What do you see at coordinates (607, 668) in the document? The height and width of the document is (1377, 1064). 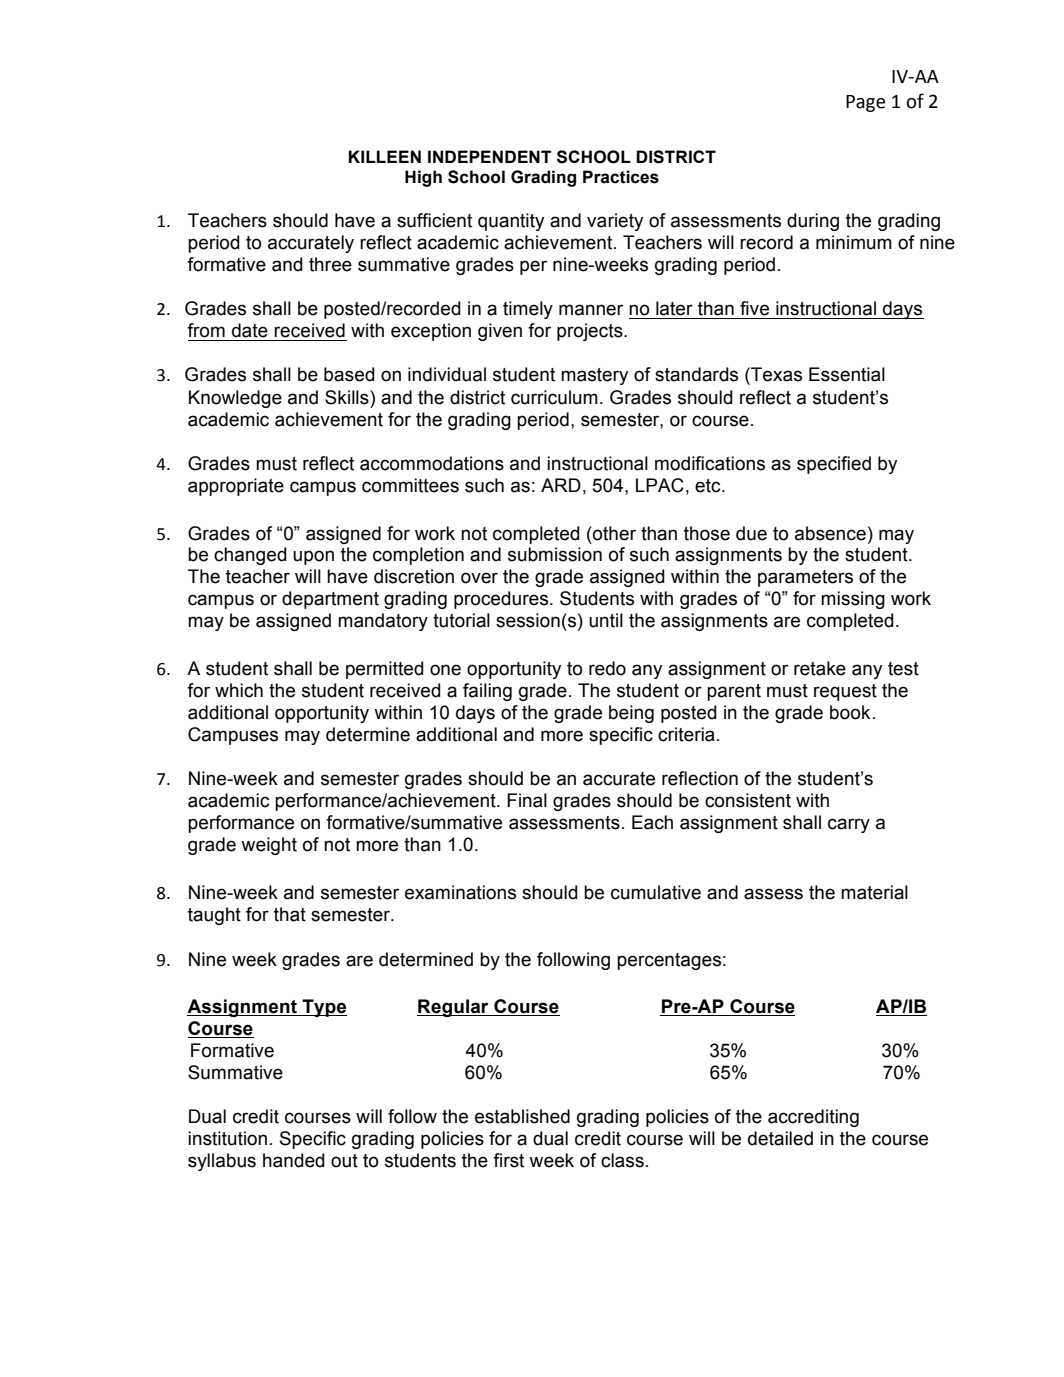 I see `redo` at bounding box center [607, 668].
